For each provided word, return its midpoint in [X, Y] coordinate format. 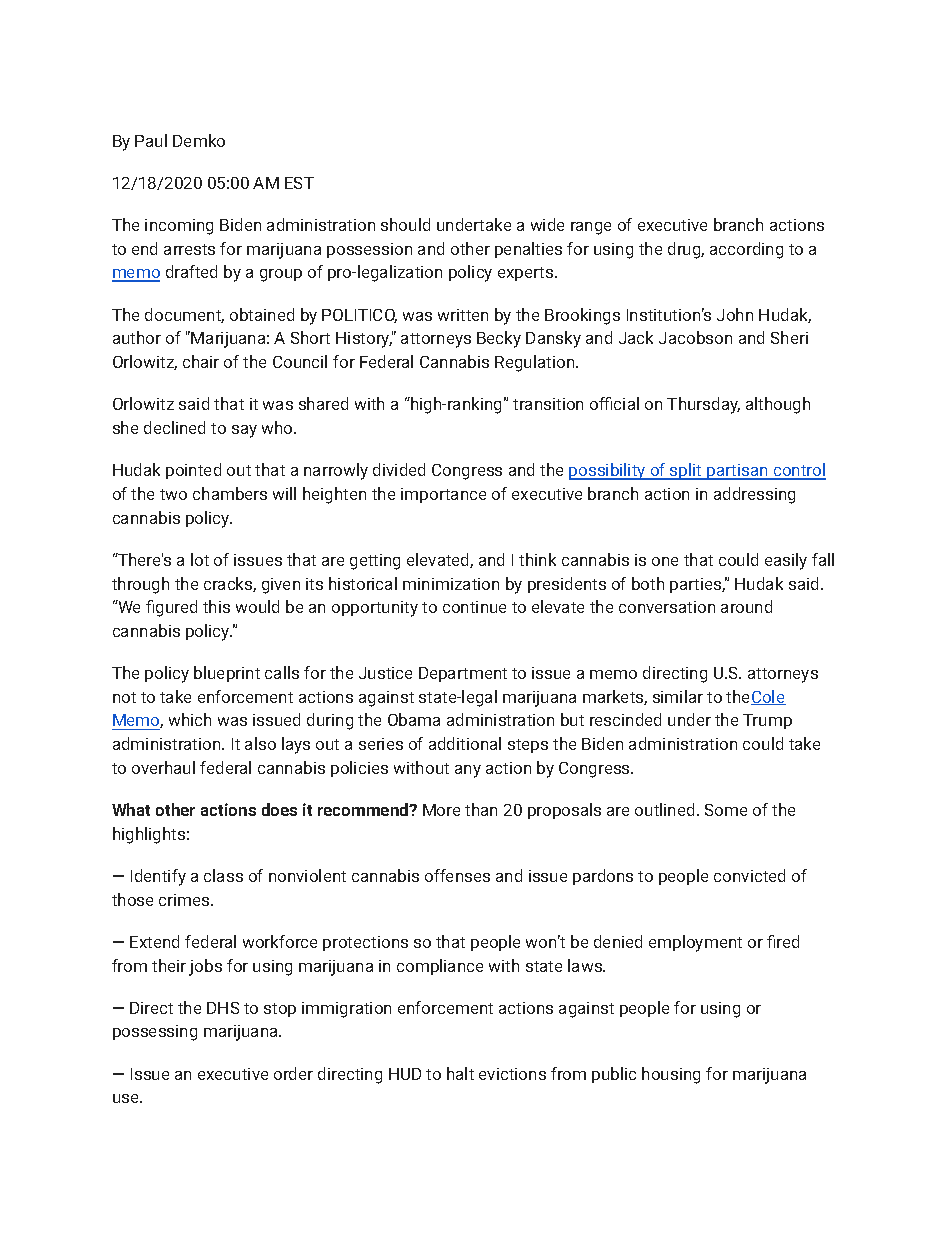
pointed [193, 471]
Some [726, 810]
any [468, 771]
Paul [151, 140]
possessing [155, 1033]
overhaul [163, 767]
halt [460, 1073]
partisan [737, 472]
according [746, 250]
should [405, 224]
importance [443, 495]
